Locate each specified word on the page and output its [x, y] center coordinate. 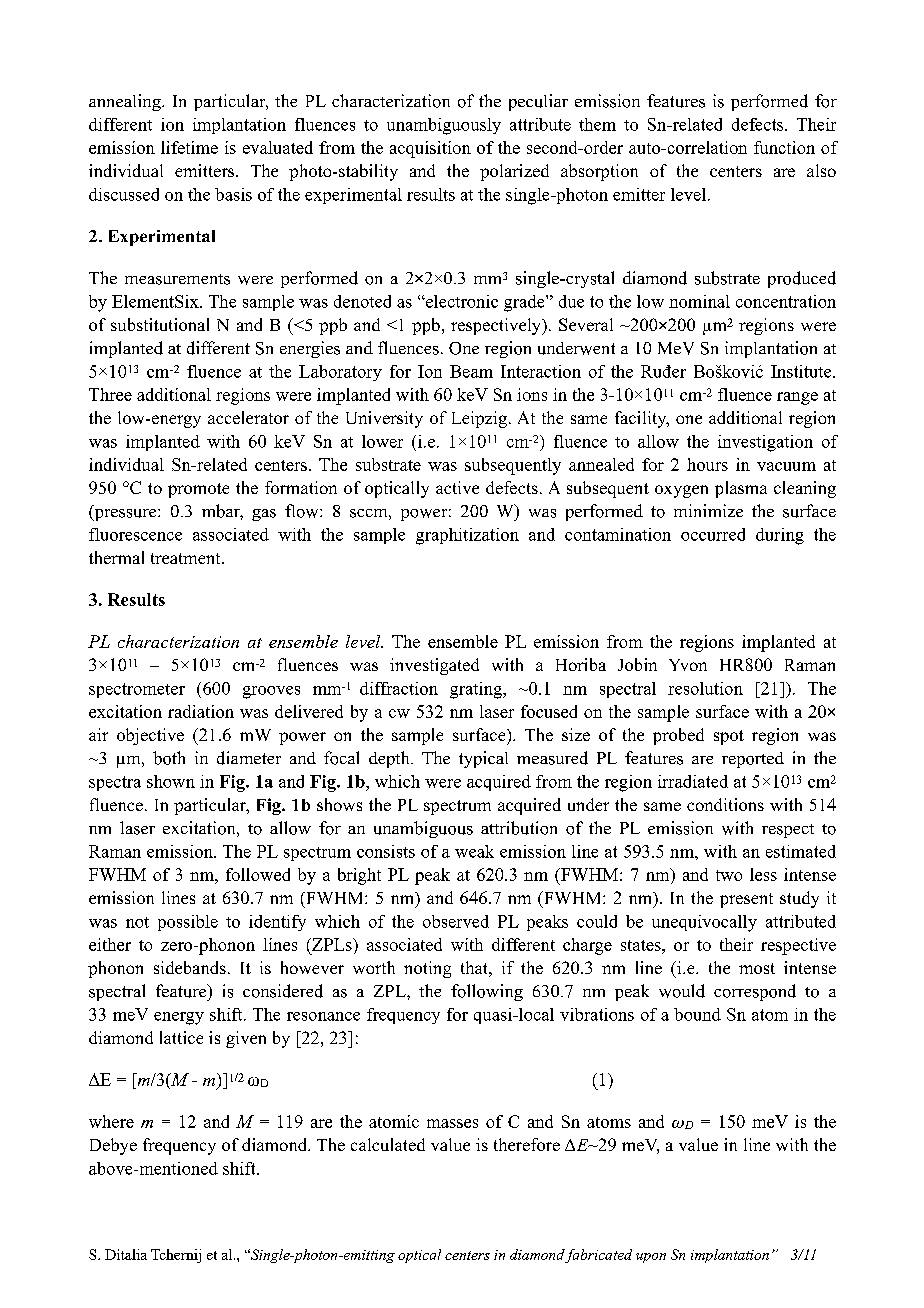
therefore [527, 1144]
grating [477, 690]
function [784, 147]
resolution [705, 688]
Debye [113, 1146]
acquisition [430, 149]
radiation [201, 711]
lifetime [189, 147]
